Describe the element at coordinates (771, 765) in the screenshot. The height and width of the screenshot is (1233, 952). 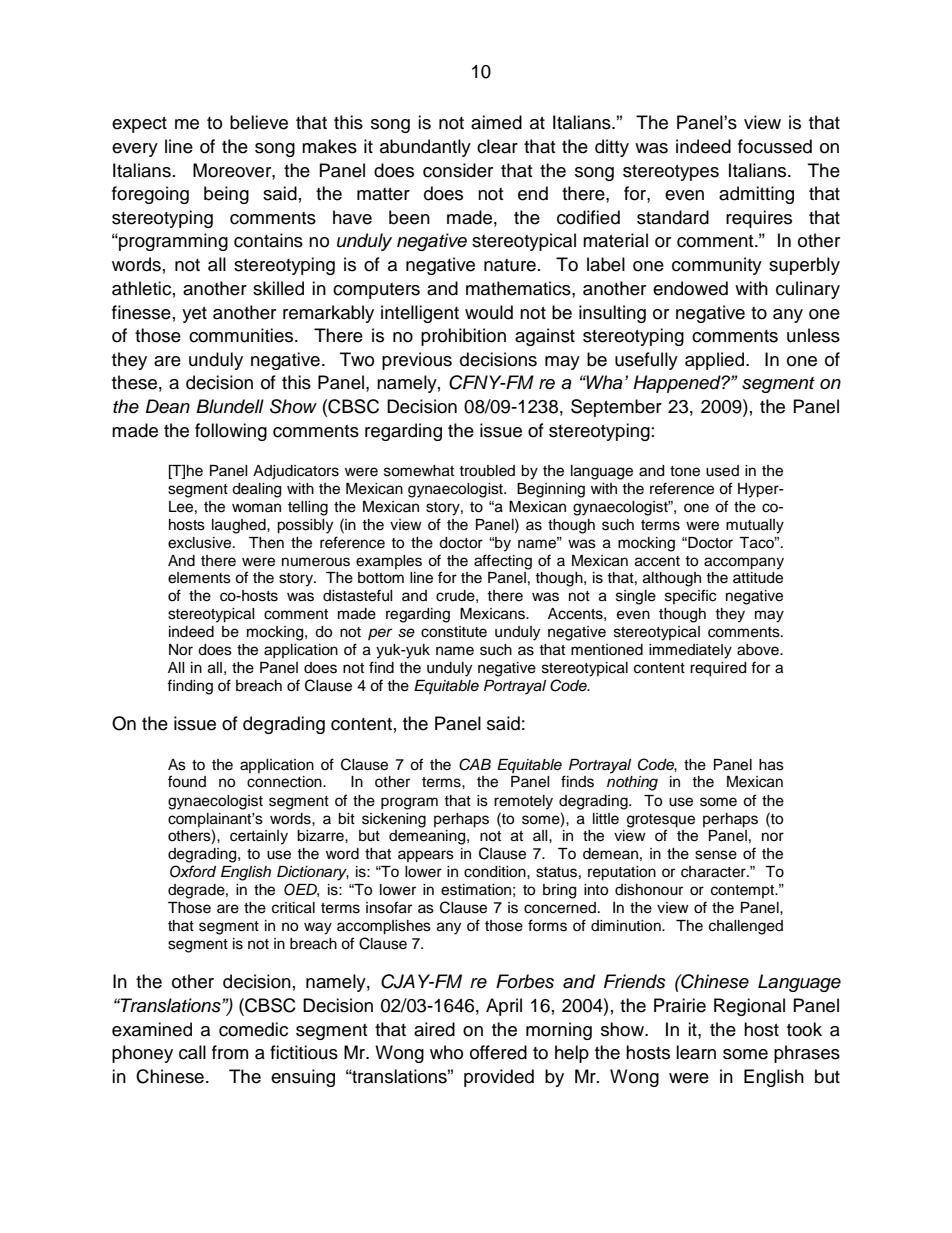
I see `has` at that location.
